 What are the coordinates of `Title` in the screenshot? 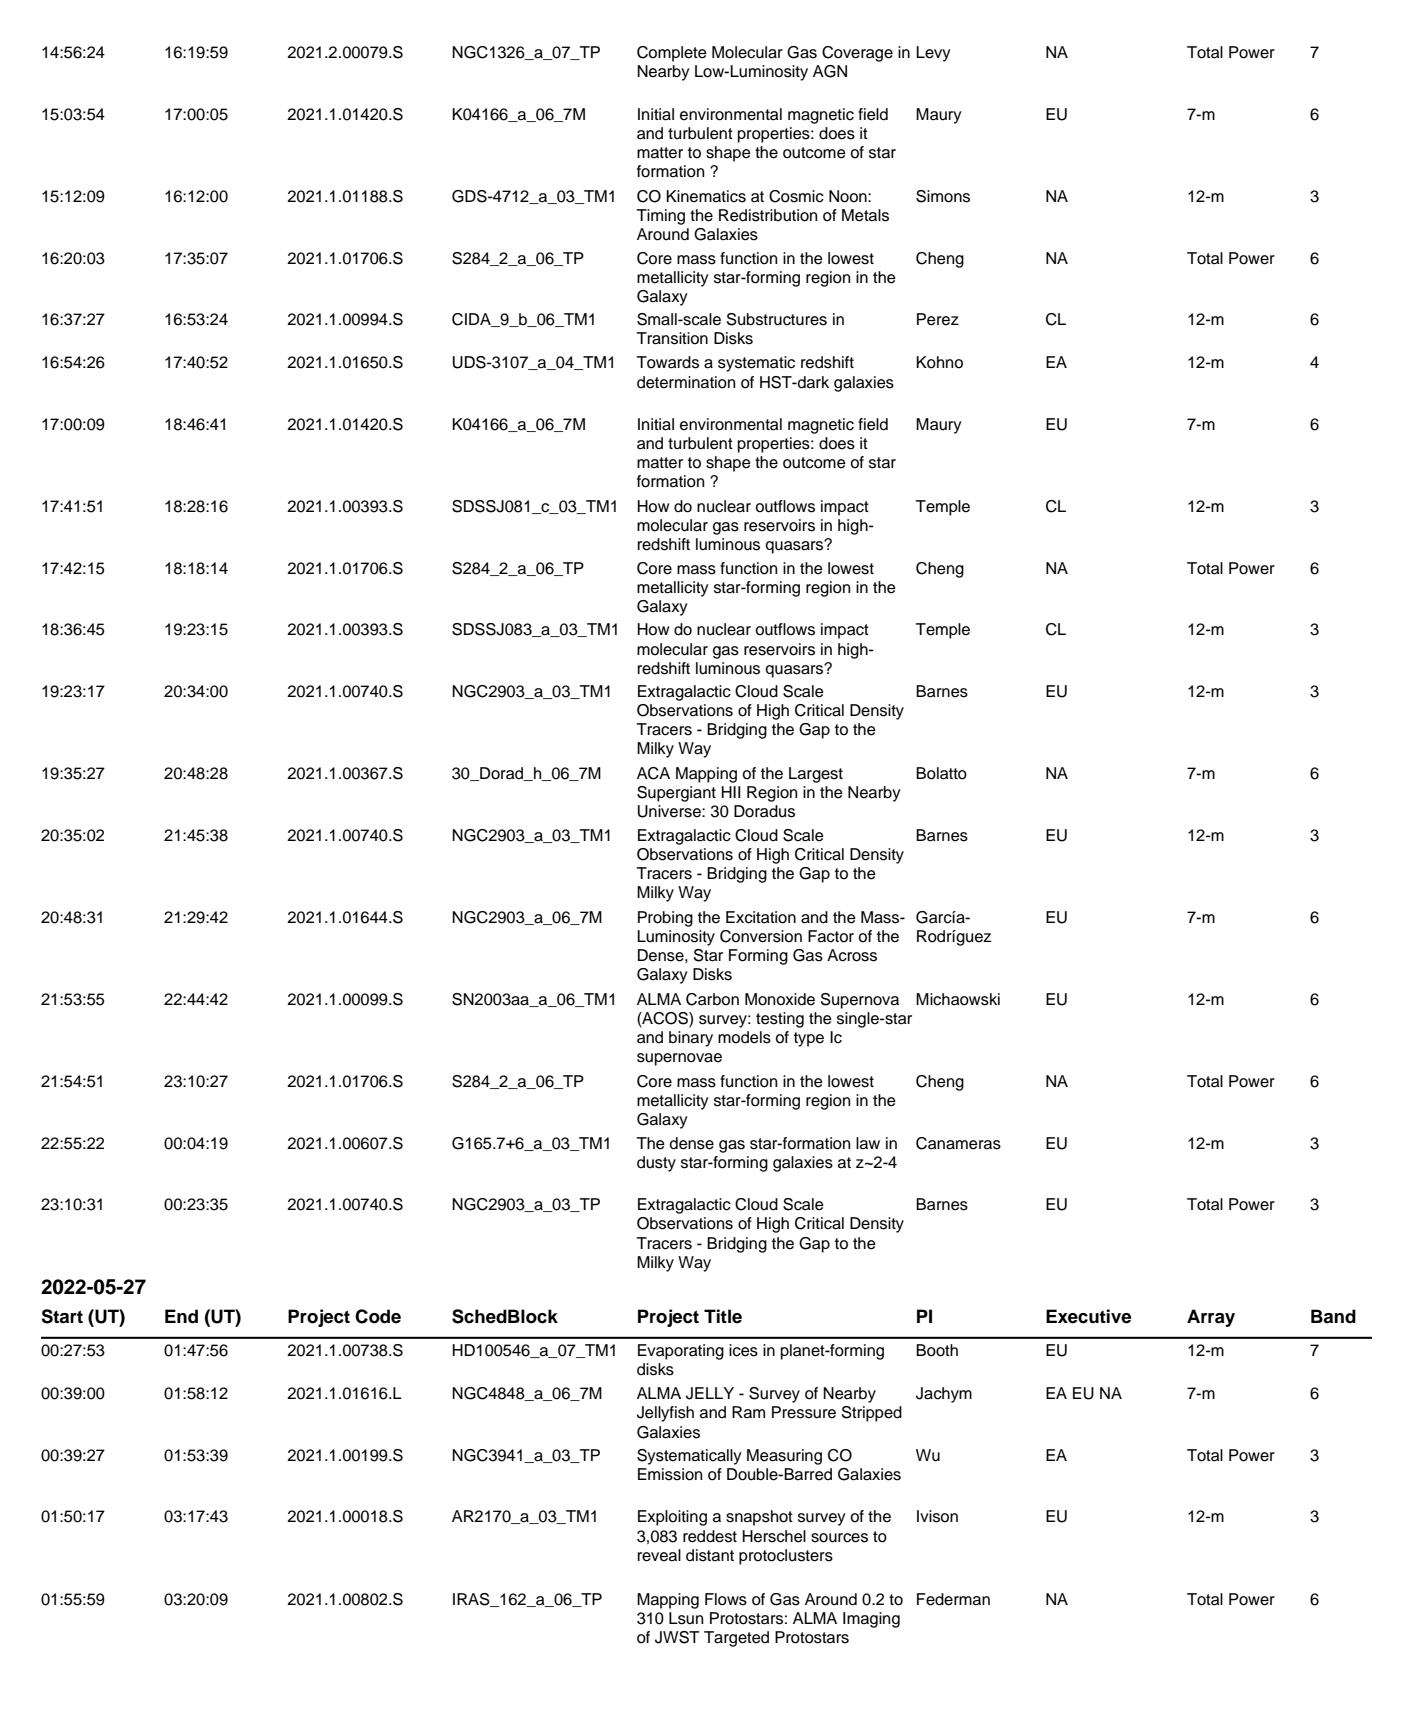 It's located at (723, 1316).
